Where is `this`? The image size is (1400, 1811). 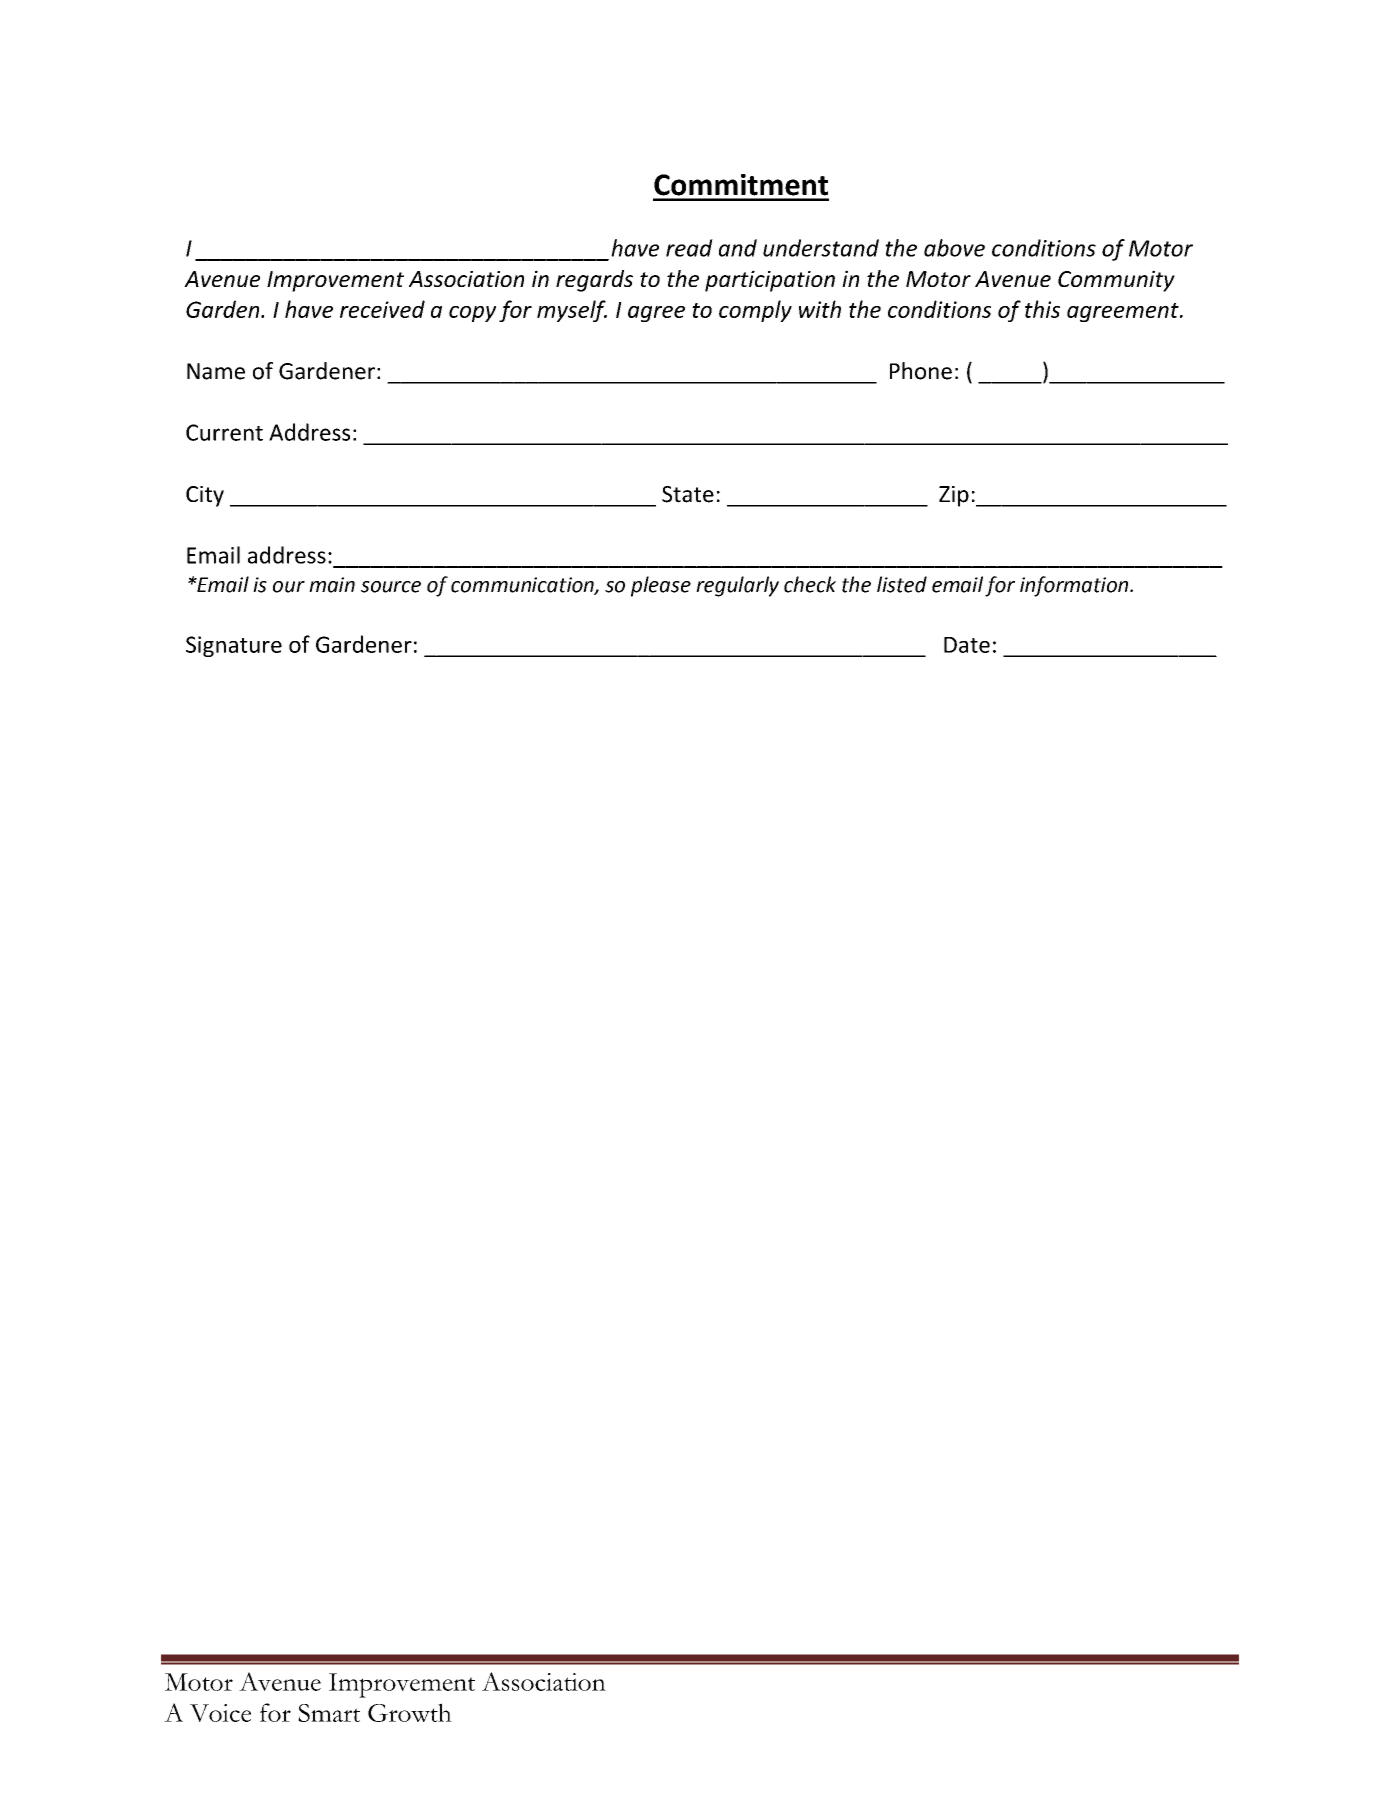 this is located at coordinates (1042, 309).
